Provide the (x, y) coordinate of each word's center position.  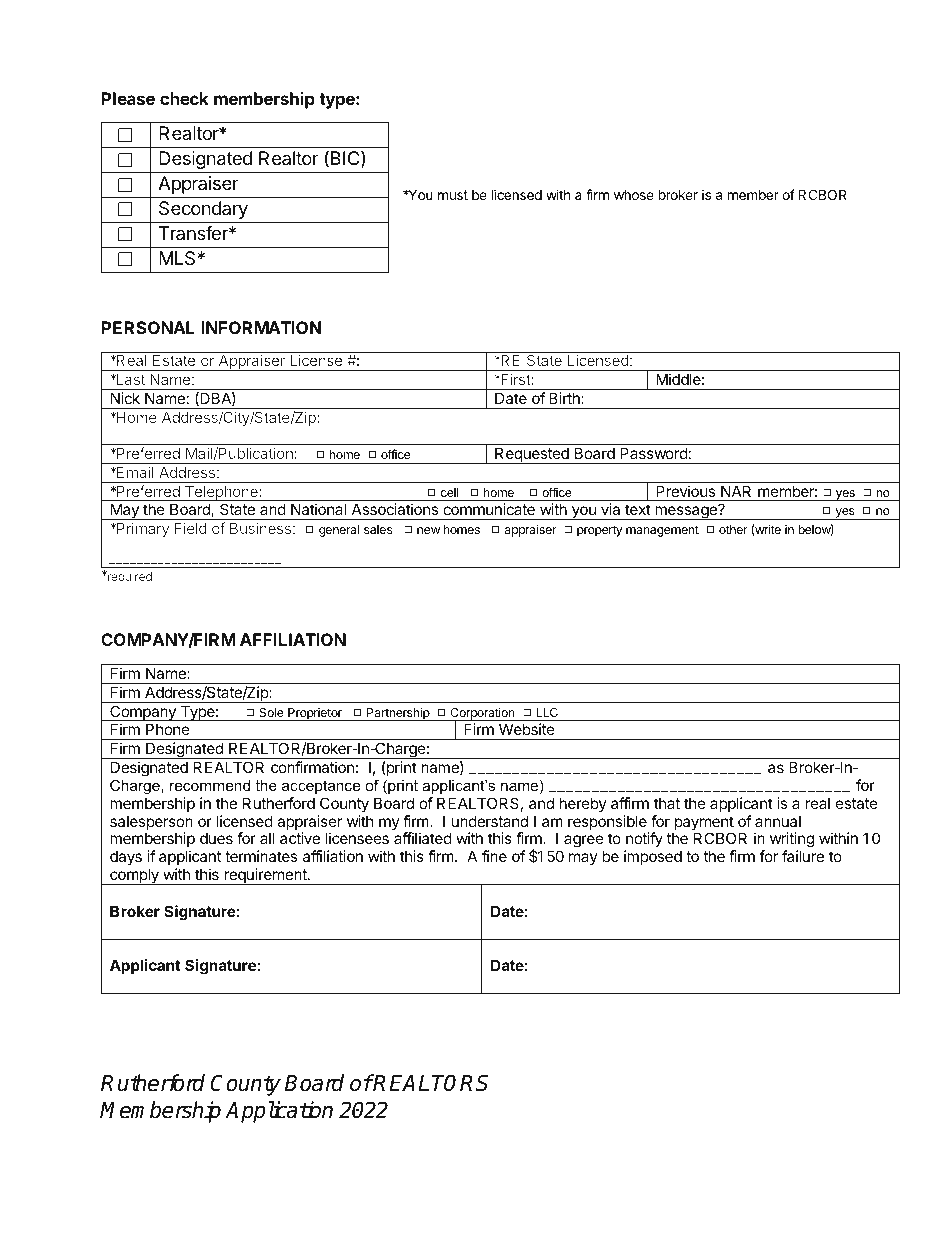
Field (190, 528)
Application (279, 1112)
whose (634, 195)
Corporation (482, 714)
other (733, 529)
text (638, 509)
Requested (532, 455)
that (667, 803)
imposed (653, 857)
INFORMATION (261, 327)
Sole (271, 712)
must (453, 195)
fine (494, 856)
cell (450, 492)
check (184, 98)
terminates (261, 856)
